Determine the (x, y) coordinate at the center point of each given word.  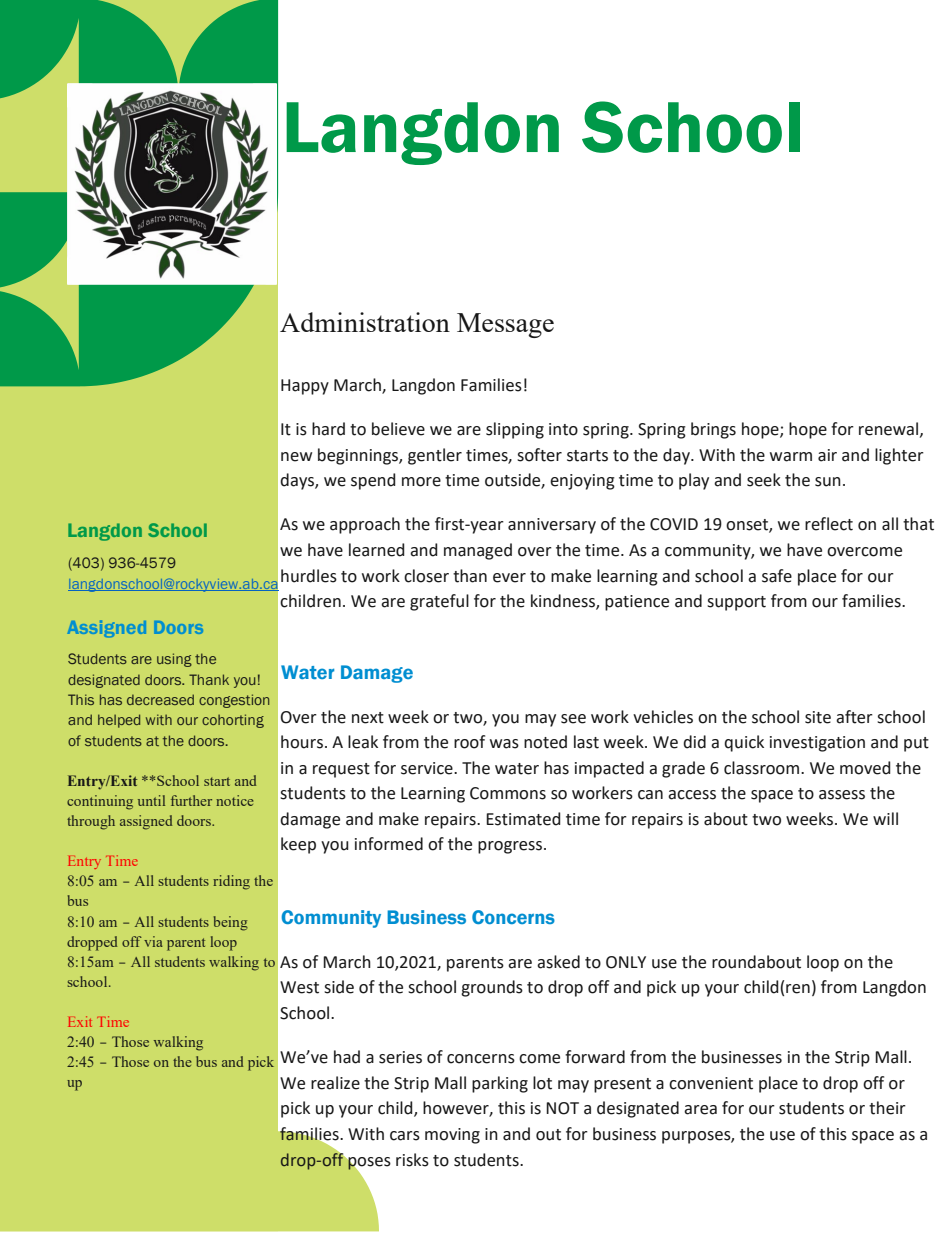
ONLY (626, 962)
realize (335, 1083)
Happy (305, 387)
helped (119, 721)
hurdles (309, 576)
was (504, 744)
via (153, 941)
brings (713, 430)
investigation (817, 744)
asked (558, 962)
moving (452, 1136)
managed (478, 551)
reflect (829, 524)
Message (505, 325)
